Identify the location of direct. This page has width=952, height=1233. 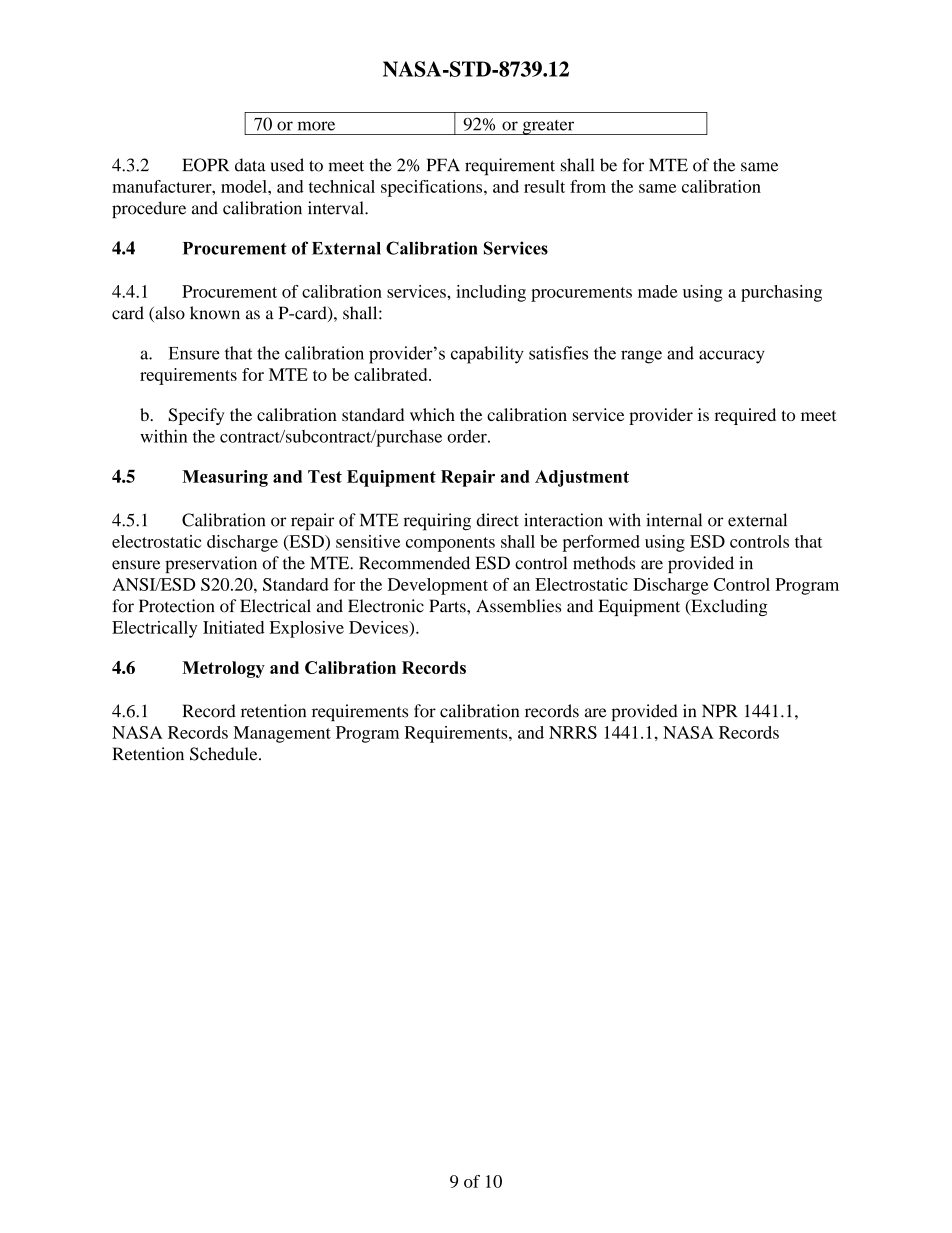
(498, 520).
